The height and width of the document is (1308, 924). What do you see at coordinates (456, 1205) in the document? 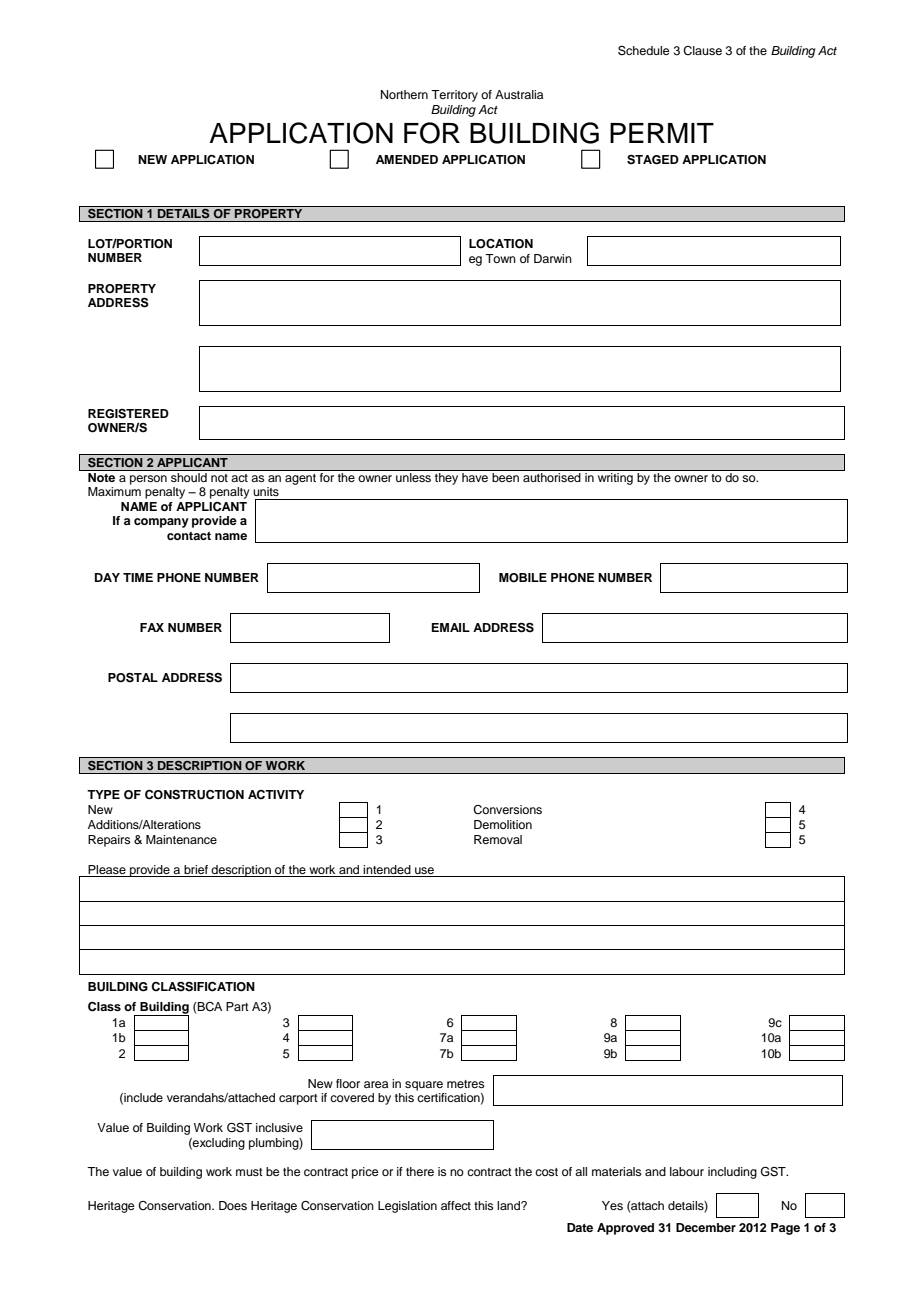
I see `affect` at bounding box center [456, 1205].
